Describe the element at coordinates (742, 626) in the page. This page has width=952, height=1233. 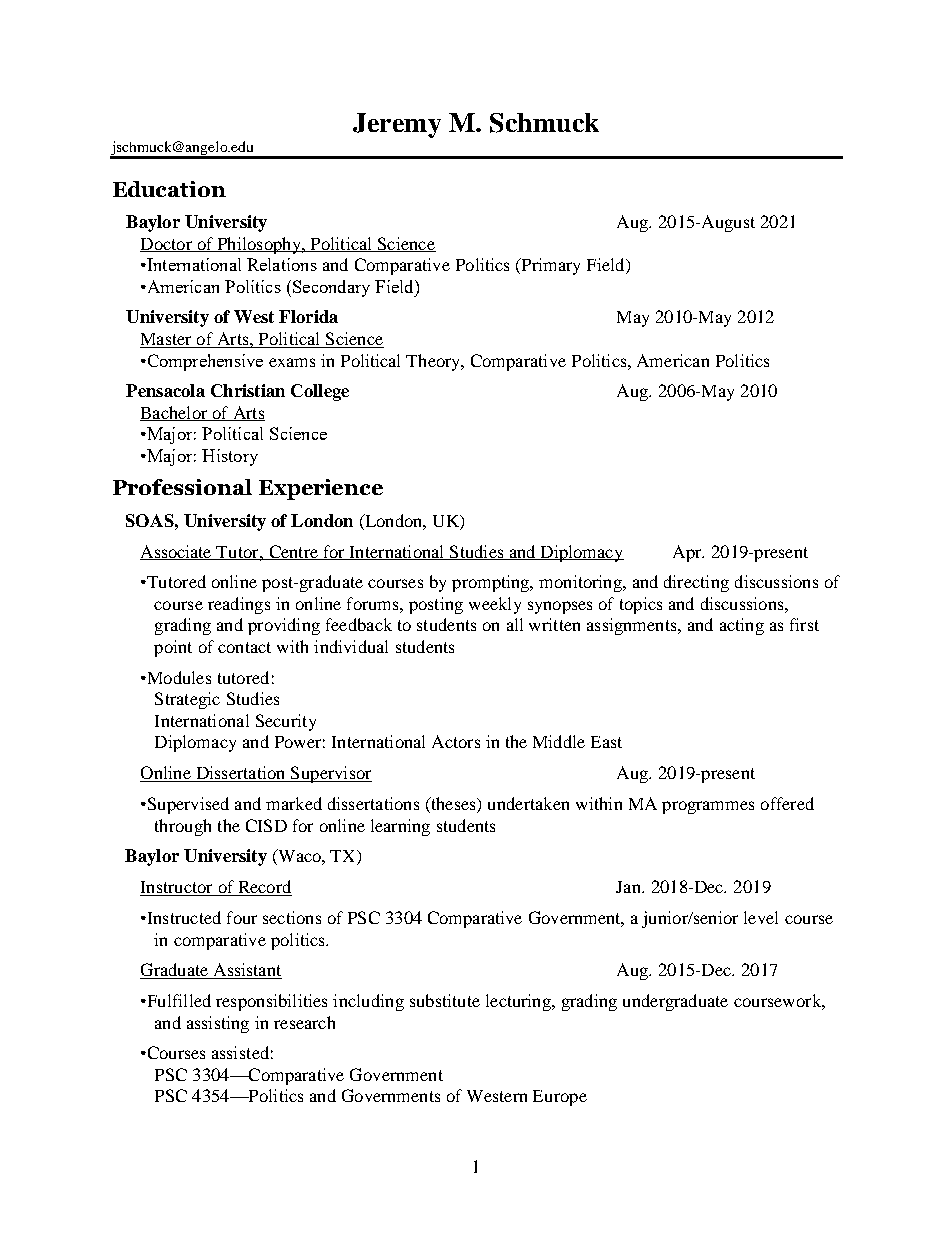
I see `acting` at that location.
